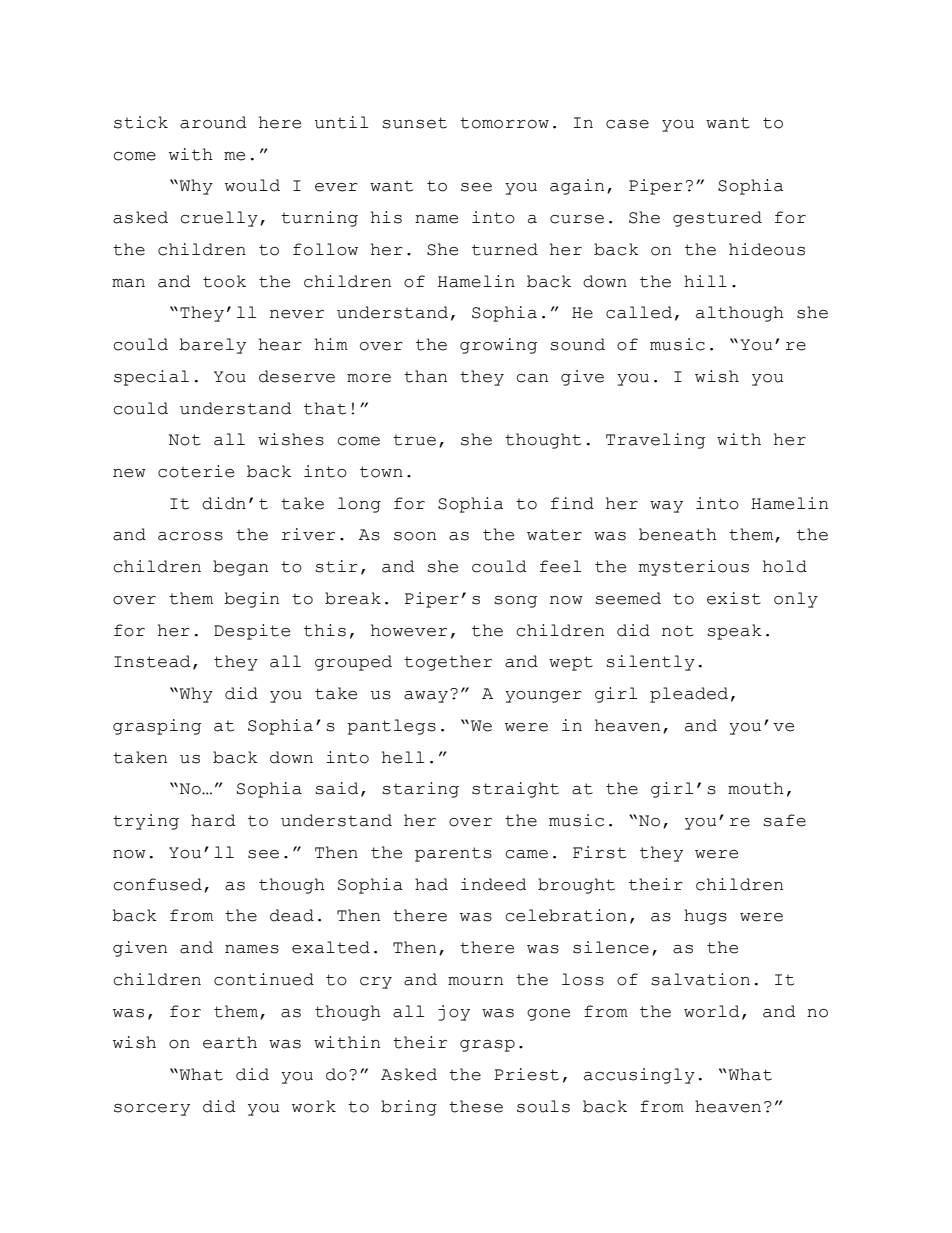  I want to click on earth, so click(230, 1042).
